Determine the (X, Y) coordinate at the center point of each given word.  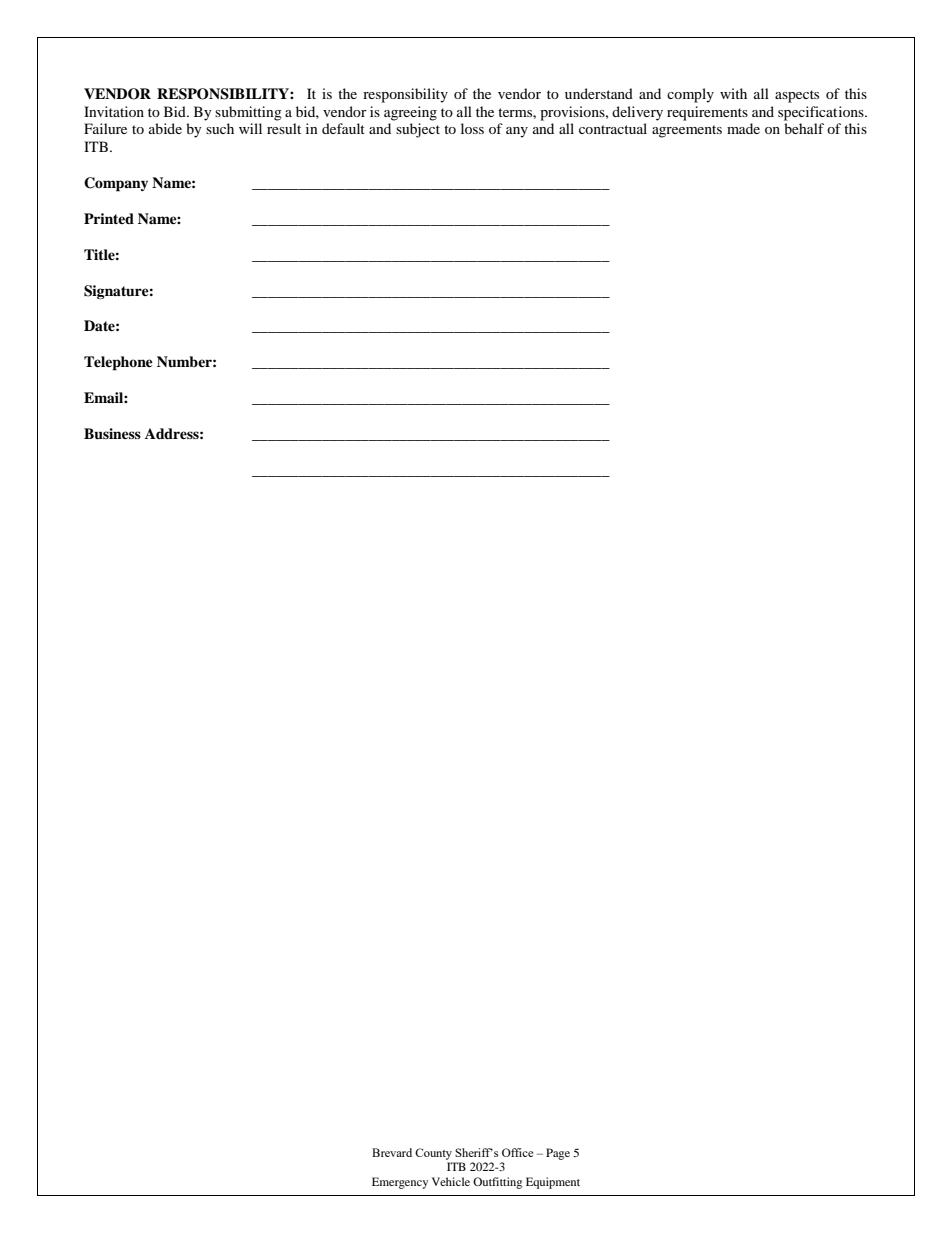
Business (112, 434)
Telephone (118, 363)
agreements (687, 131)
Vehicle (451, 1181)
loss (472, 128)
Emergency (400, 1183)
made (743, 128)
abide (165, 128)
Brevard (392, 1152)
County (433, 1154)
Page (558, 1154)
